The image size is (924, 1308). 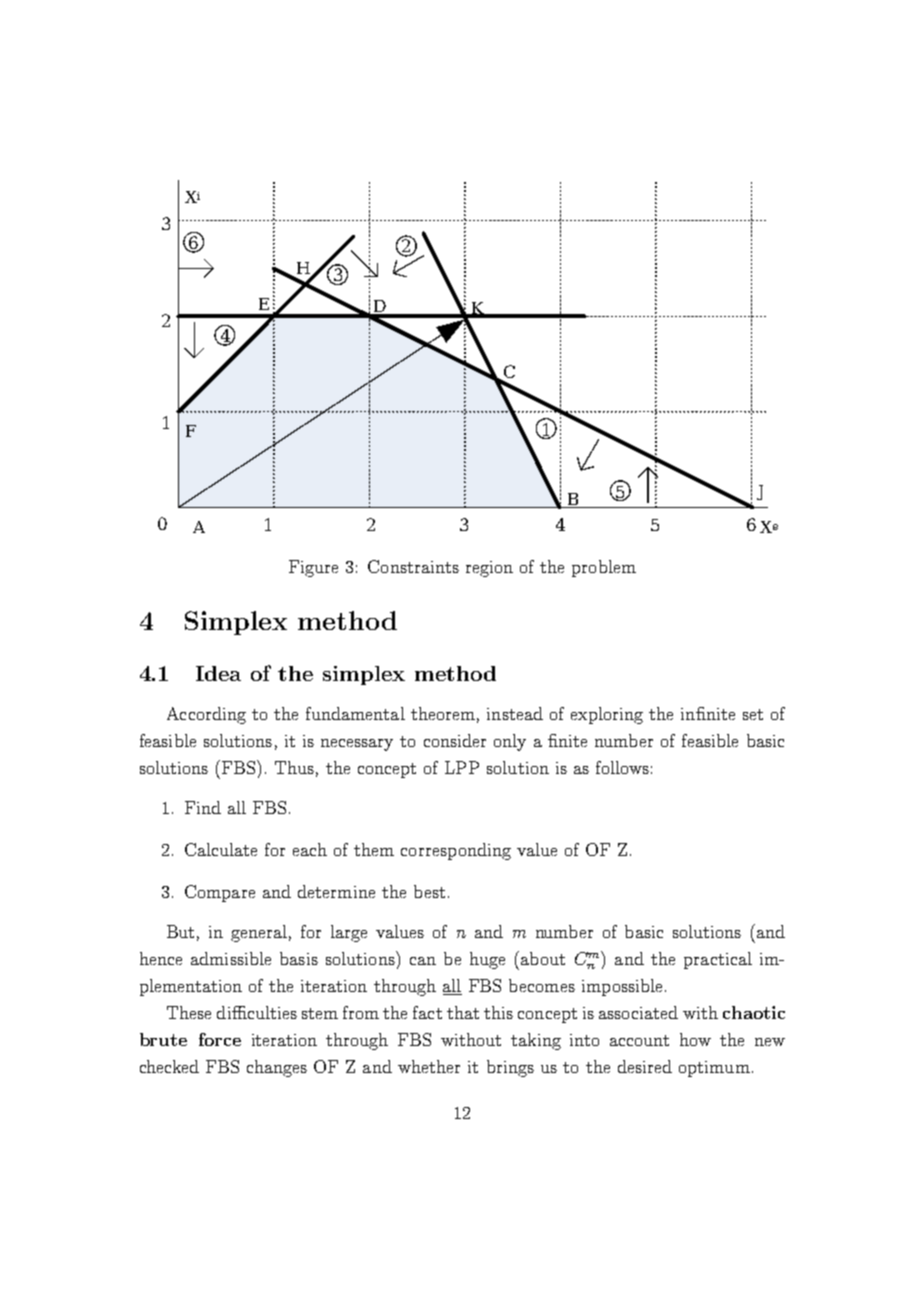 What do you see at coordinates (753, 714) in the screenshot?
I see `set` at bounding box center [753, 714].
